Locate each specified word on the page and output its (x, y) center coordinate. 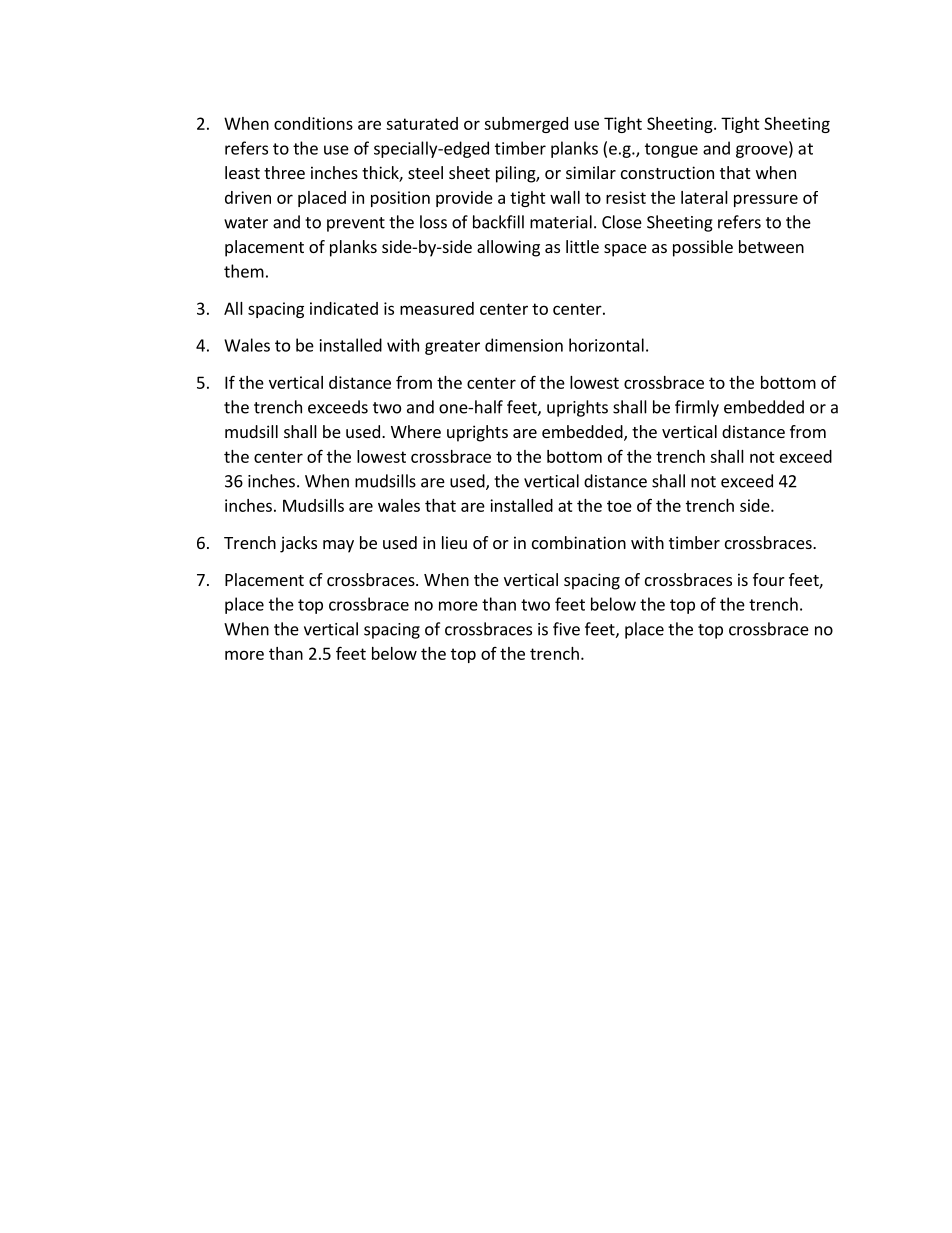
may (338, 546)
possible (703, 248)
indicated (344, 308)
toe (619, 506)
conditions (313, 123)
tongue (671, 150)
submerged (526, 125)
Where (416, 431)
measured (437, 308)
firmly (697, 408)
